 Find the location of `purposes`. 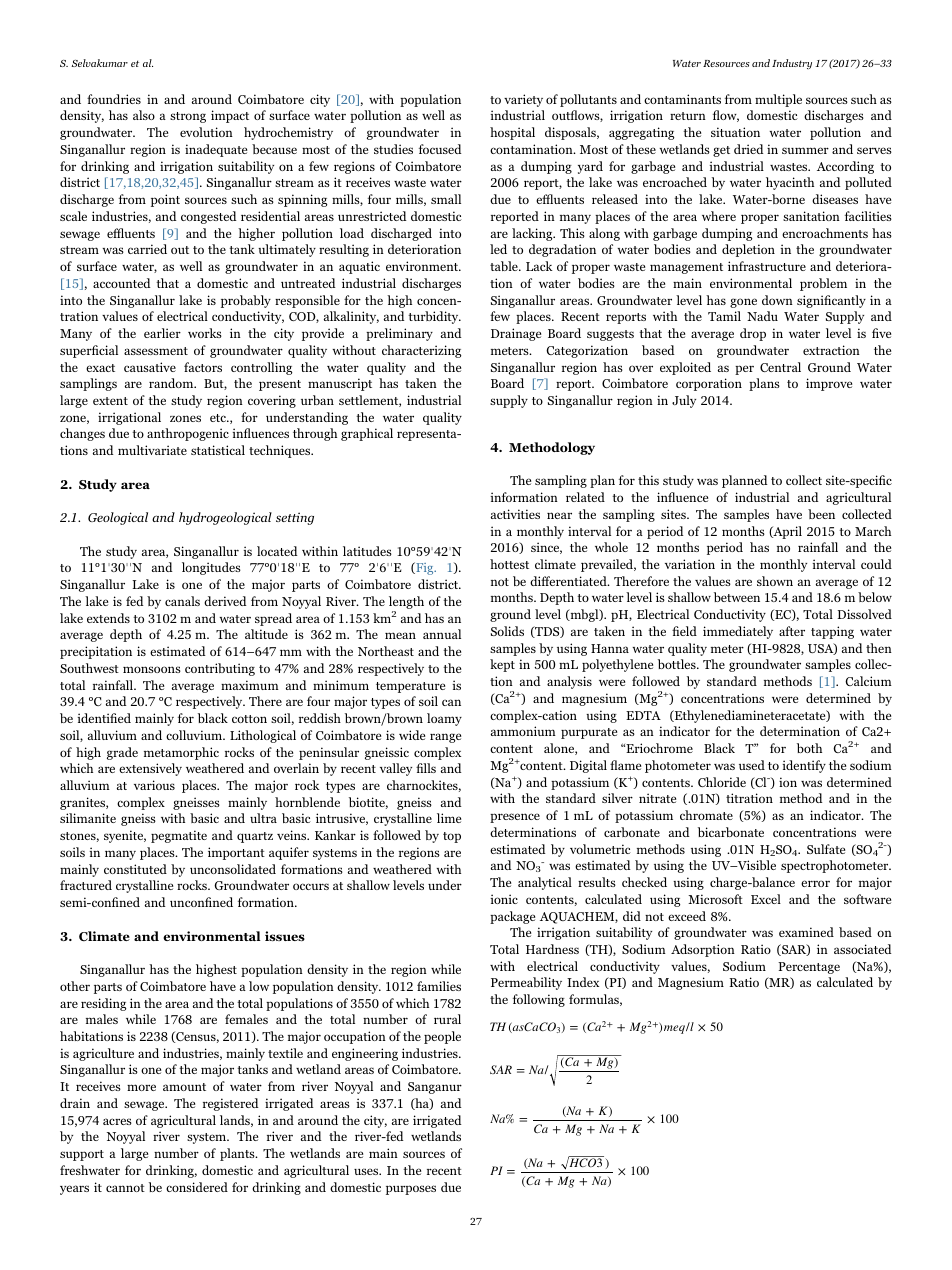

purposes is located at coordinates (411, 1190).
